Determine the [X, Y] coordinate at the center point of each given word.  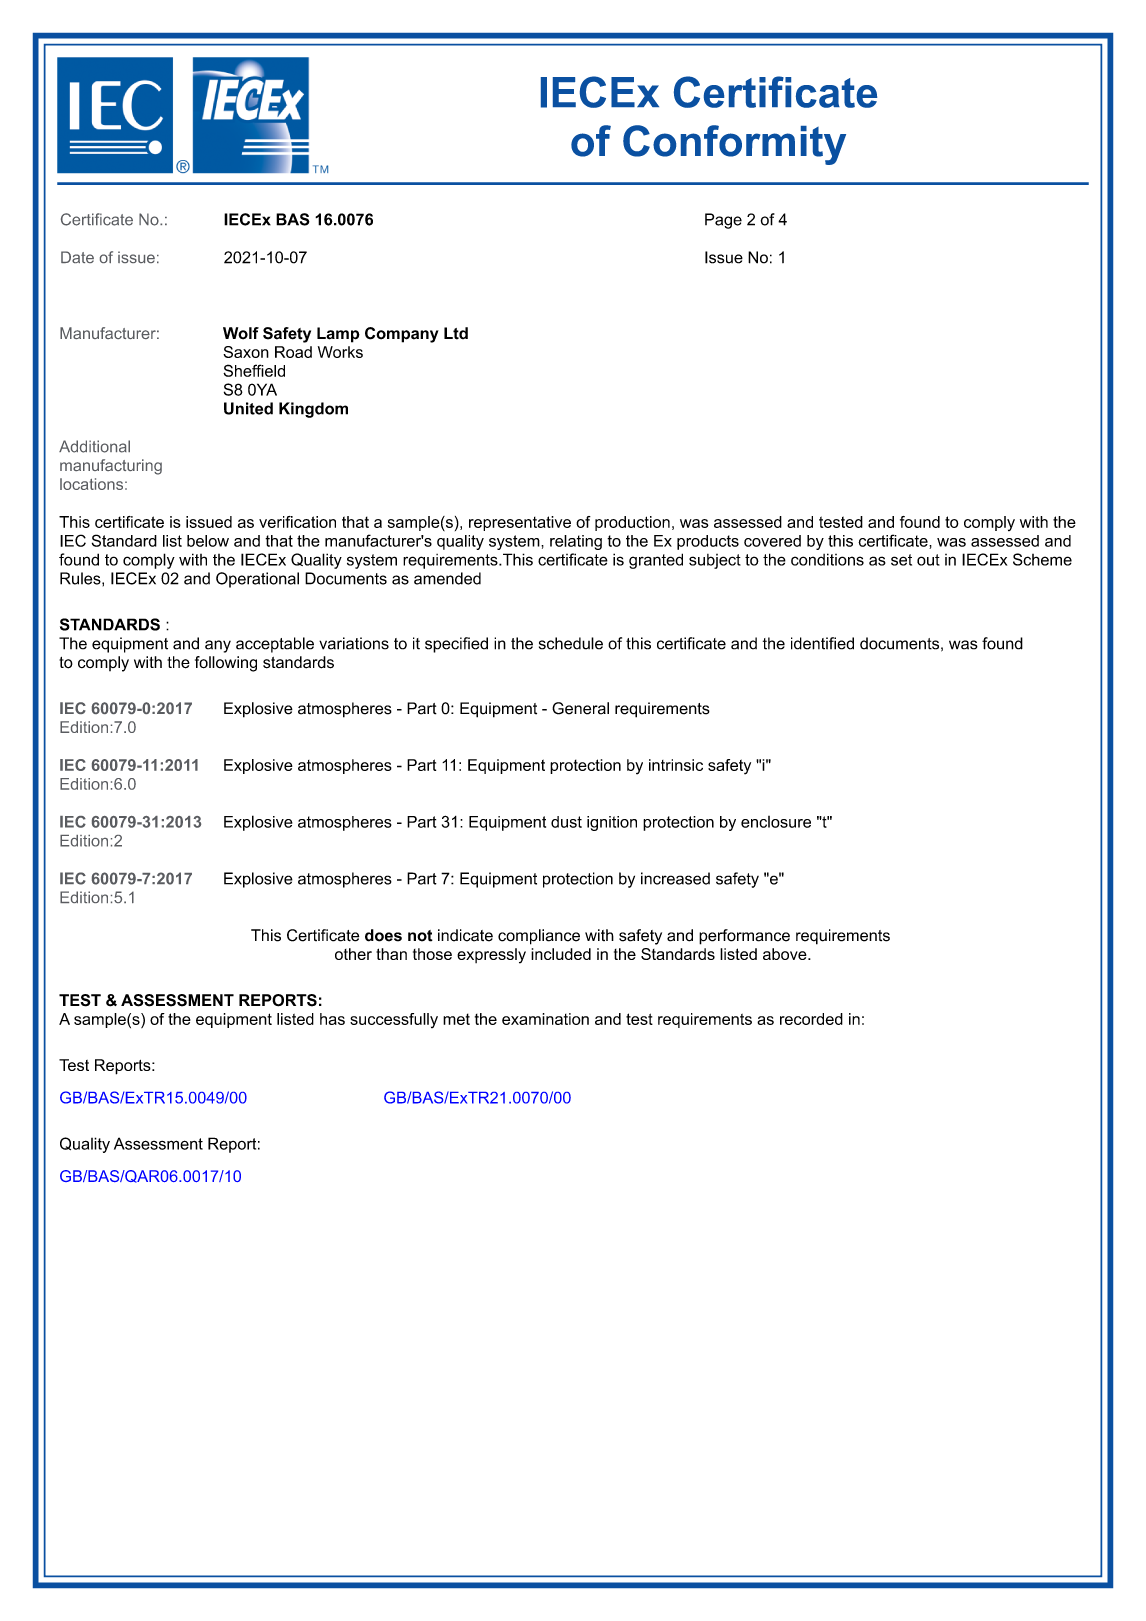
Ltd [456, 333]
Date [77, 257]
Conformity [734, 145]
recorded [811, 1019]
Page [723, 221]
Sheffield [254, 370]
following [226, 664]
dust [566, 822]
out [928, 560]
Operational [257, 580]
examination [545, 1019]
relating [576, 542]
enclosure [776, 822]
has [332, 1019]
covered [772, 541]
